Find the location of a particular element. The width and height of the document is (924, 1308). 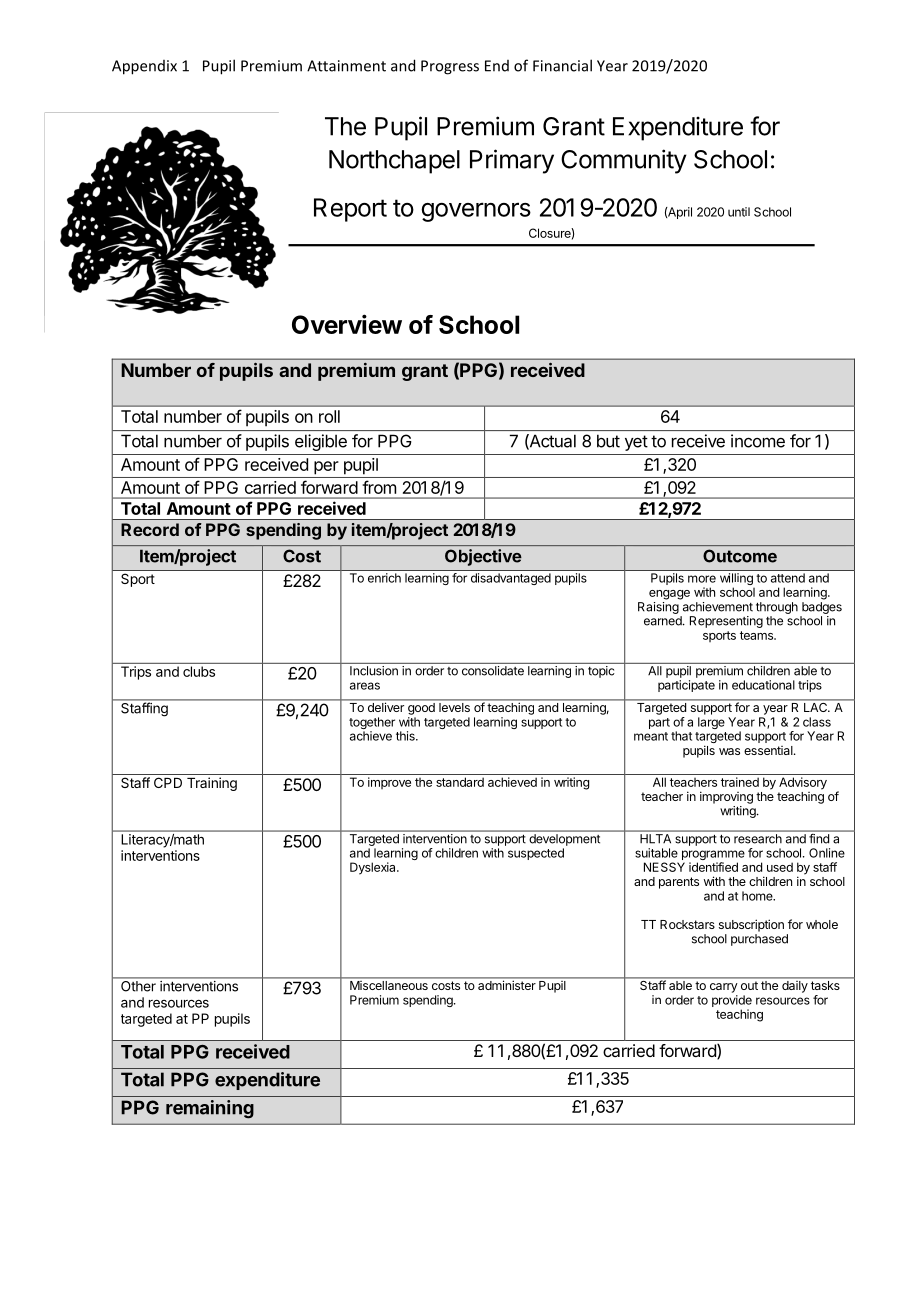

Progress is located at coordinates (450, 67).
